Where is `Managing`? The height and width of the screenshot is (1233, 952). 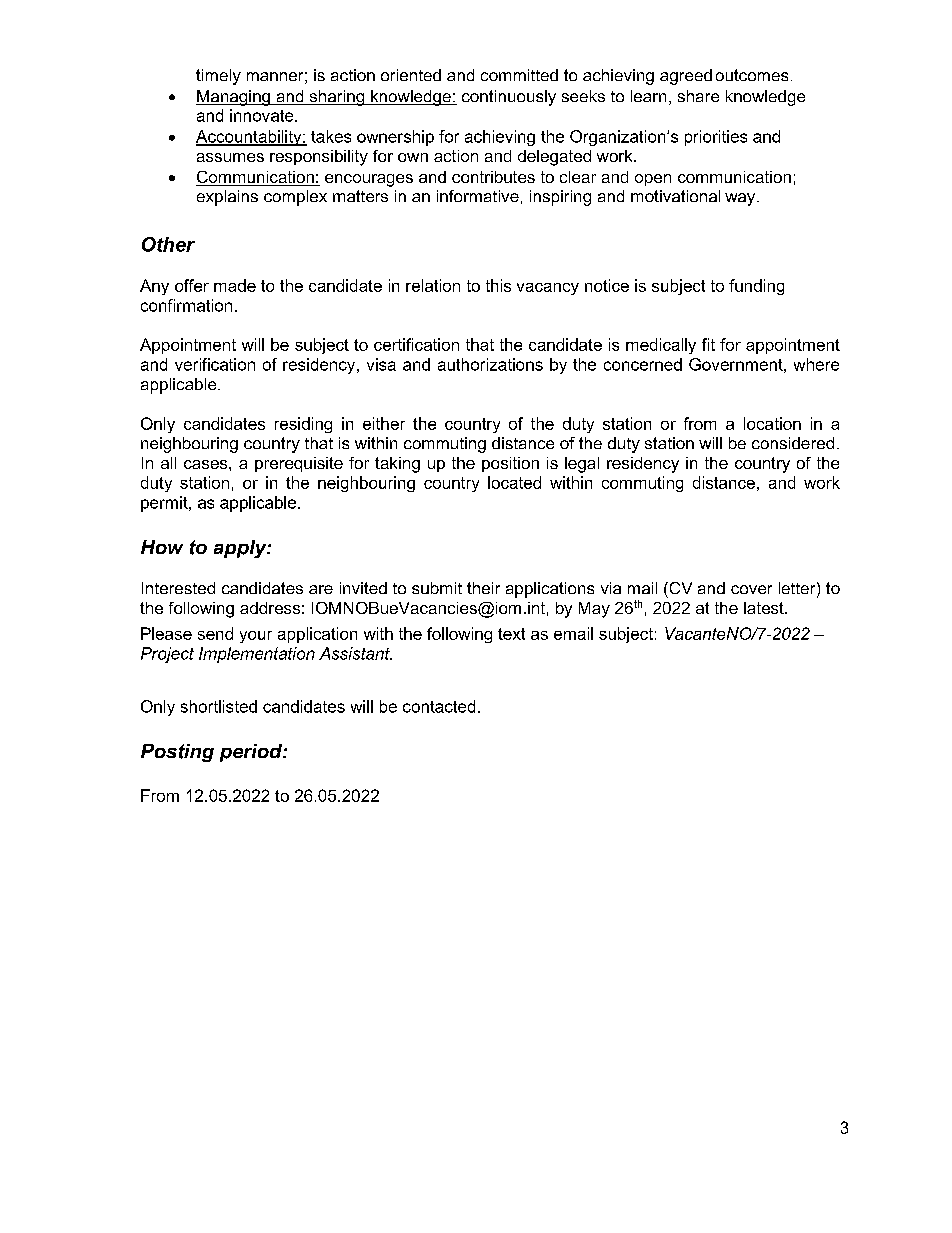
Managing is located at coordinates (234, 98).
